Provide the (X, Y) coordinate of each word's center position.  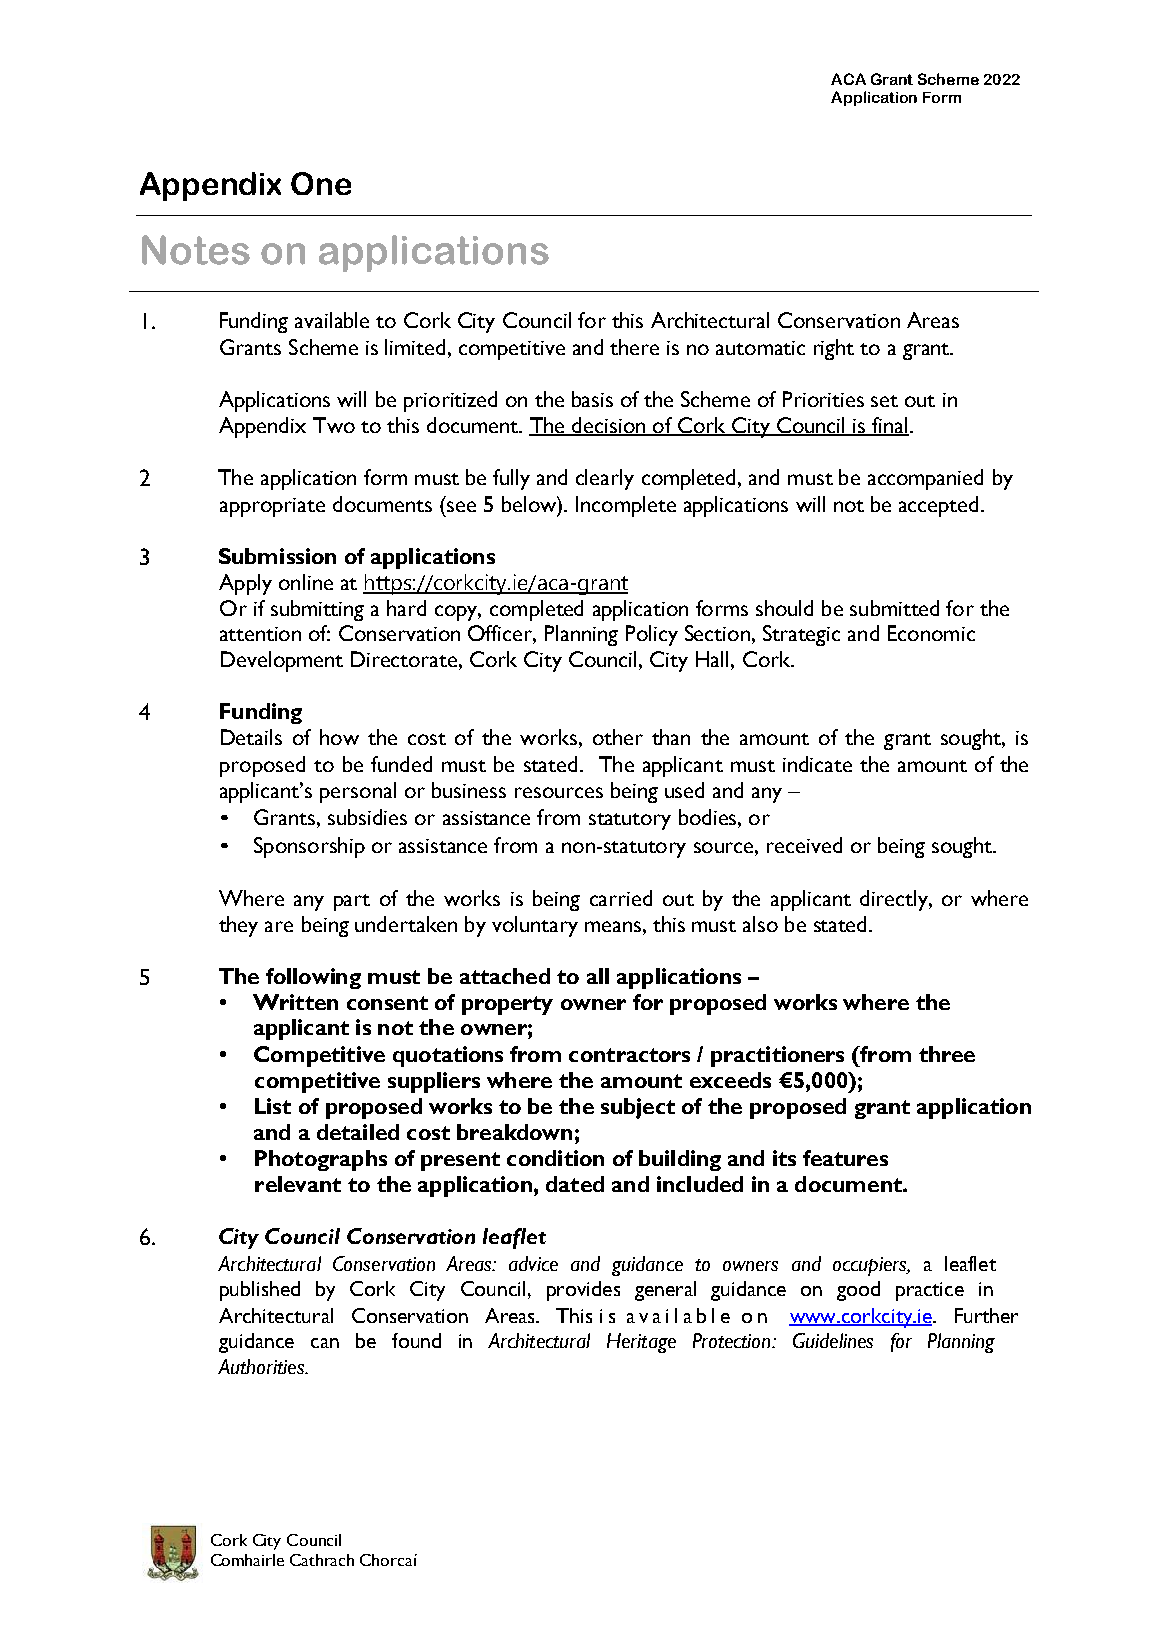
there (634, 347)
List (273, 1106)
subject (638, 1108)
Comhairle (247, 1560)
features (845, 1158)
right (834, 349)
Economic (931, 633)
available (332, 320)
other (618, 737)
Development (282, 661)
